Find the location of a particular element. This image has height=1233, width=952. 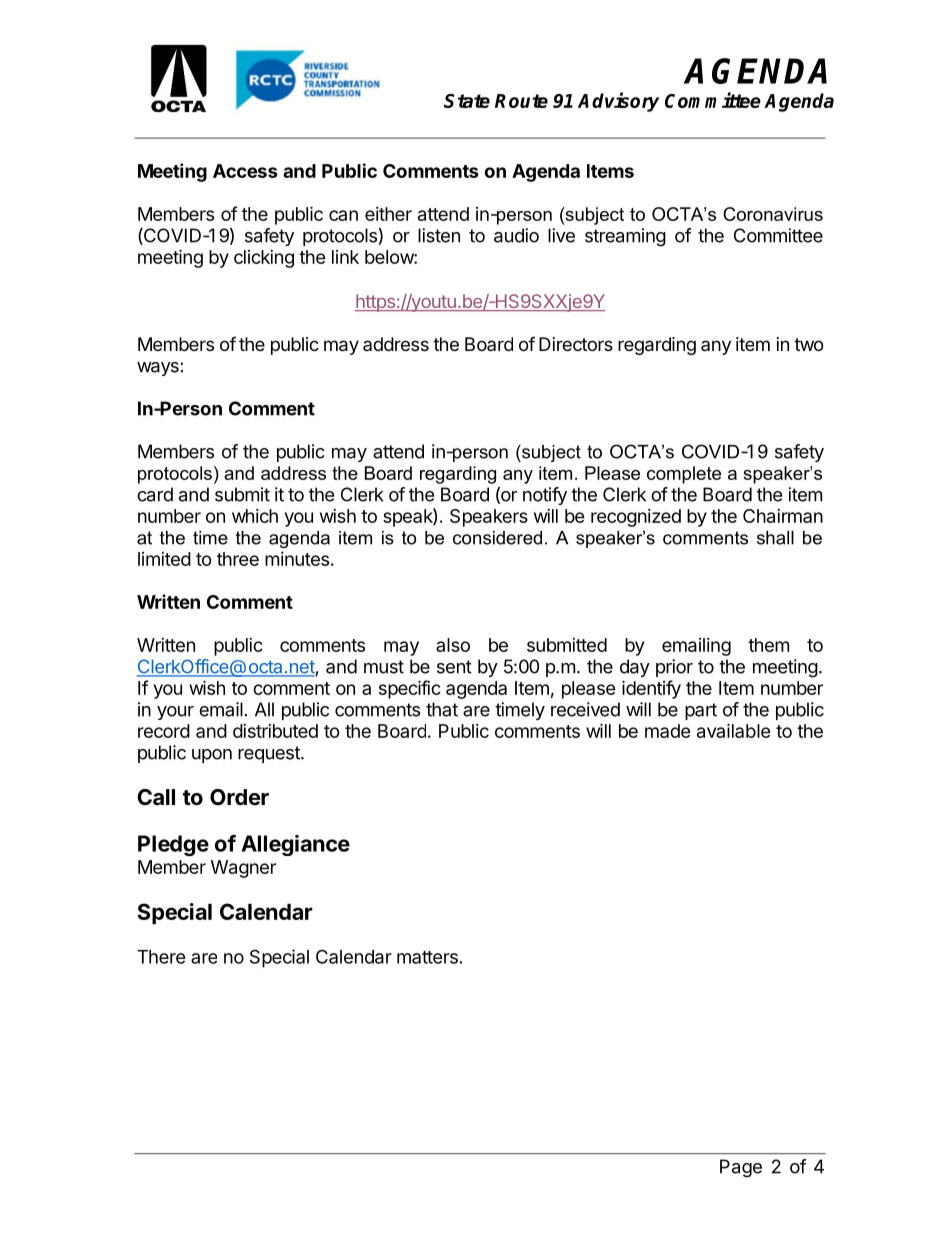

Access is located at coordinates (245, 171).
